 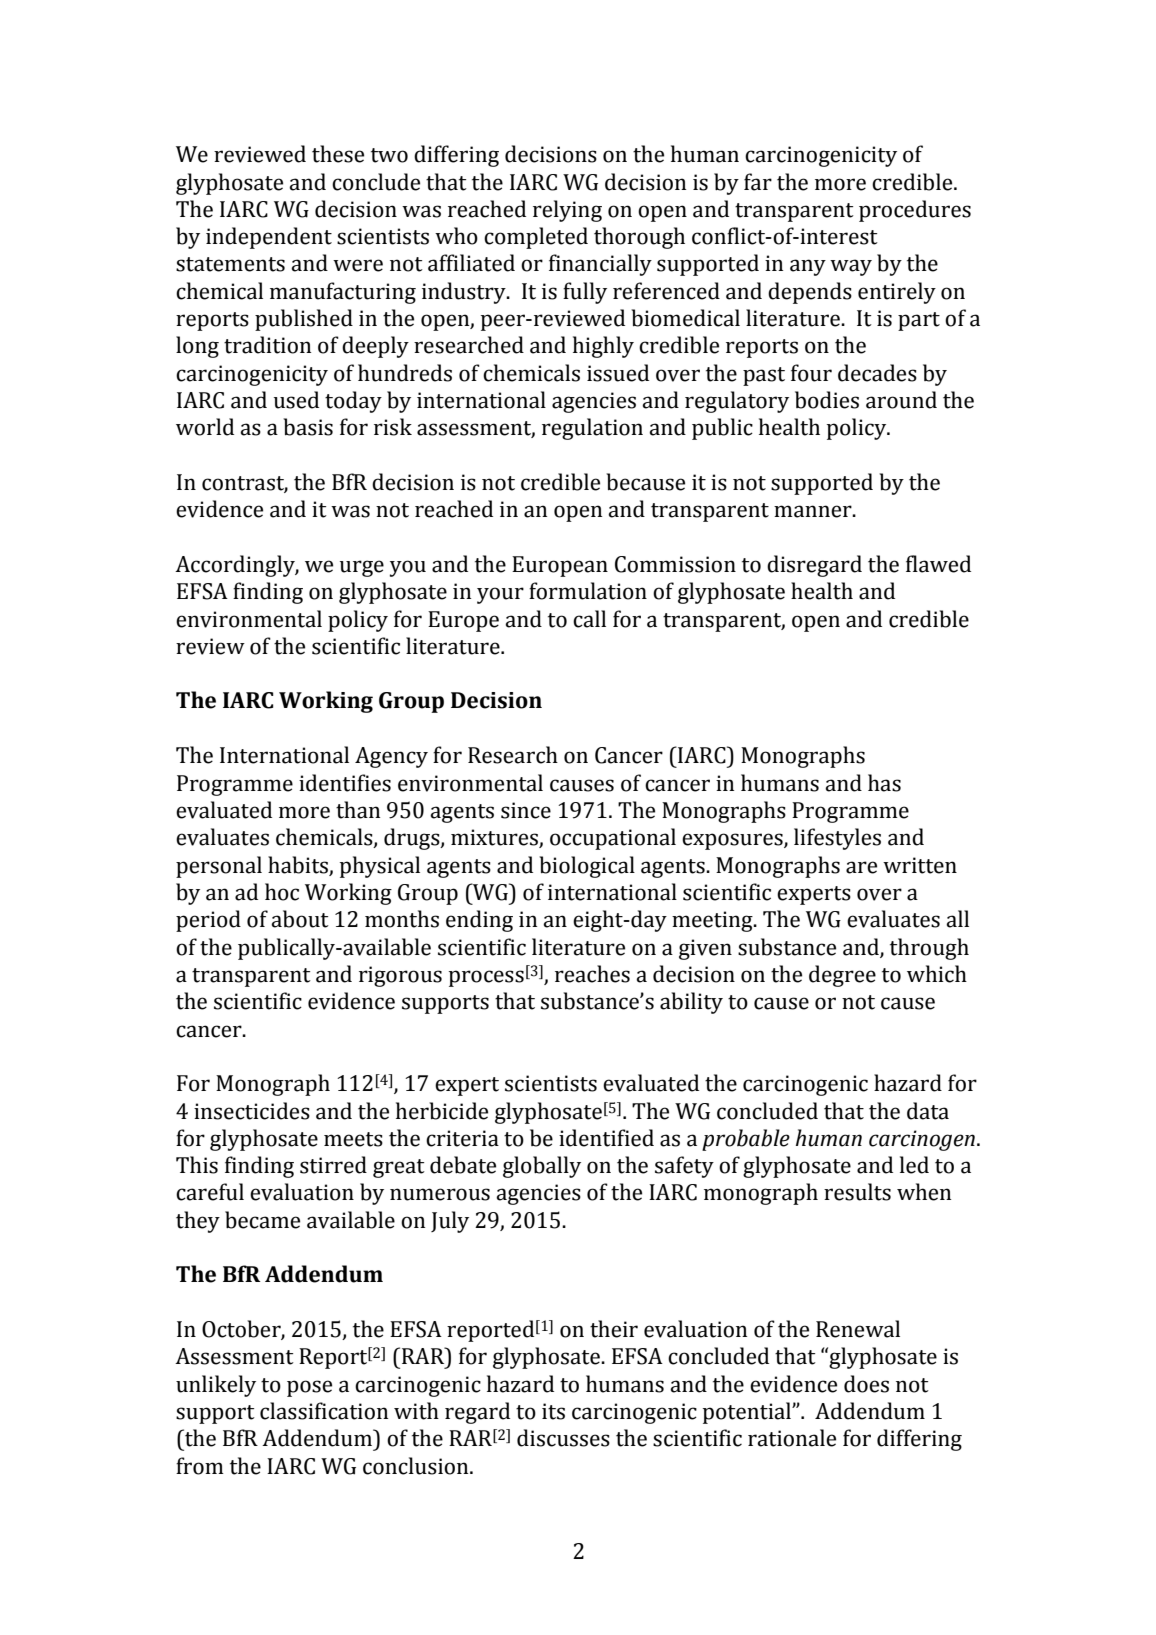 What do you see at coordinates (866, 1384) in the document?
I see `does` at bounding box center [866, 1384].
